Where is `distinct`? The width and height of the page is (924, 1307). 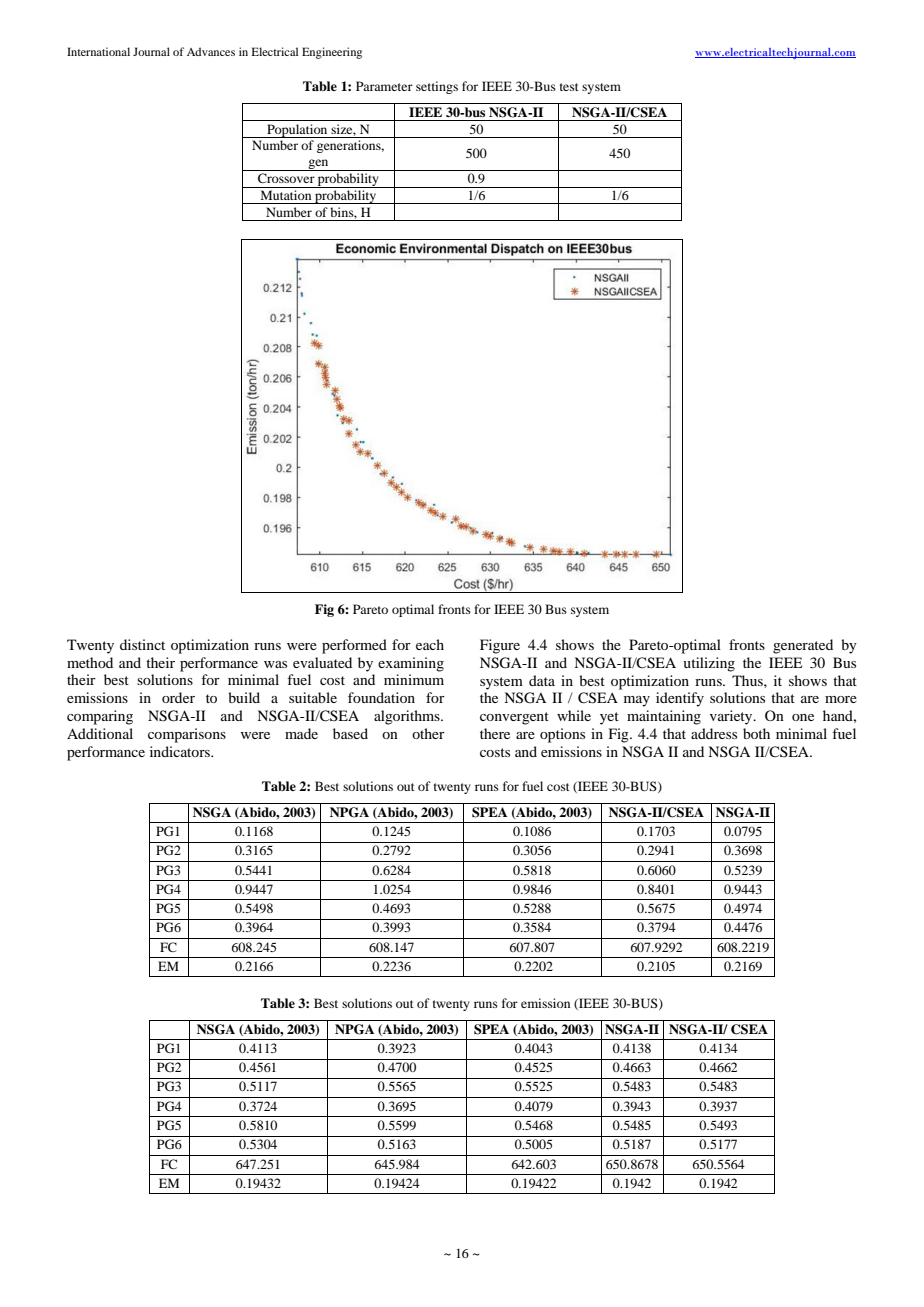 distinct is located at coordinates (142, 644).
